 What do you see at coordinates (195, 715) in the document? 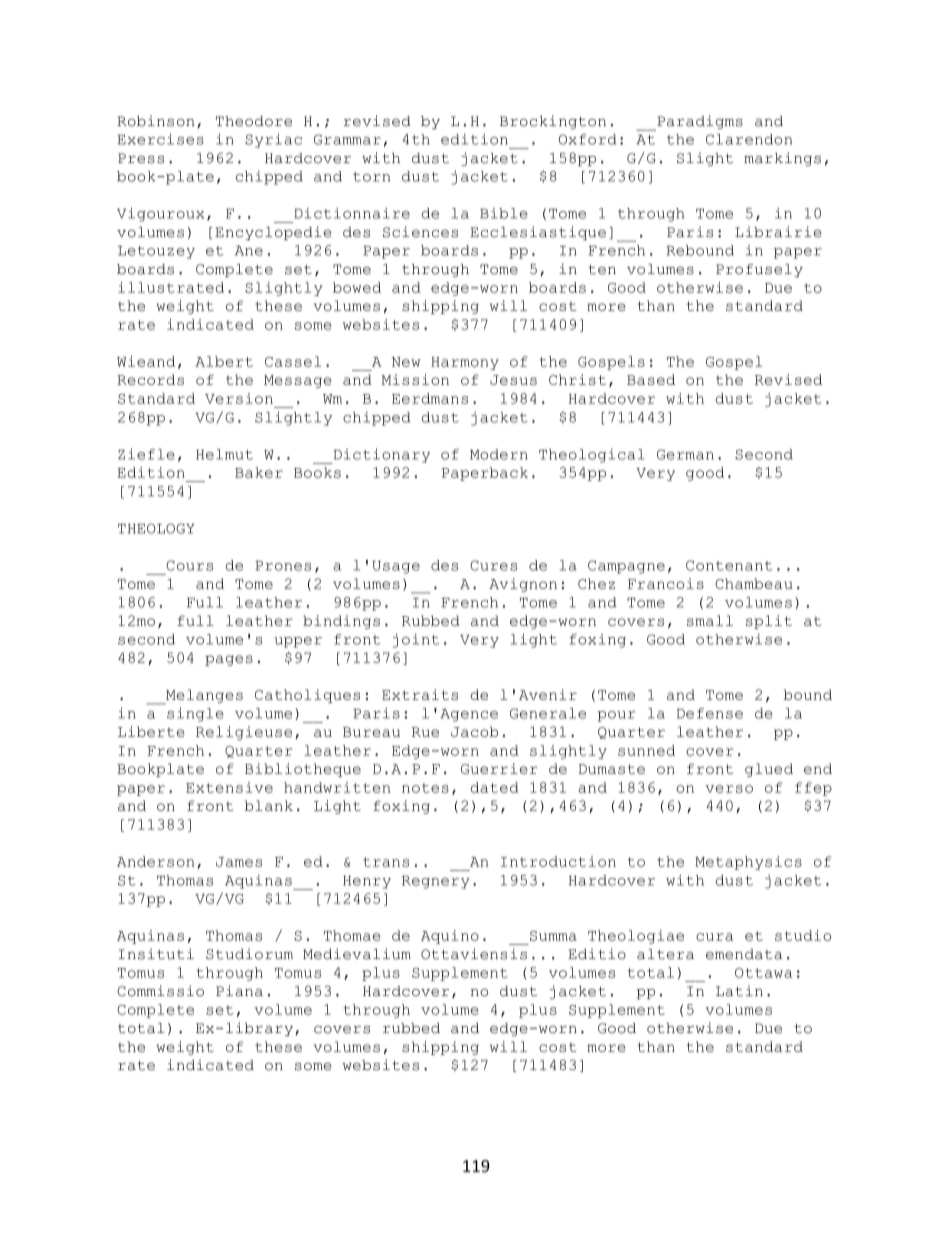
I see `single` at bounding box center [195, 715].
